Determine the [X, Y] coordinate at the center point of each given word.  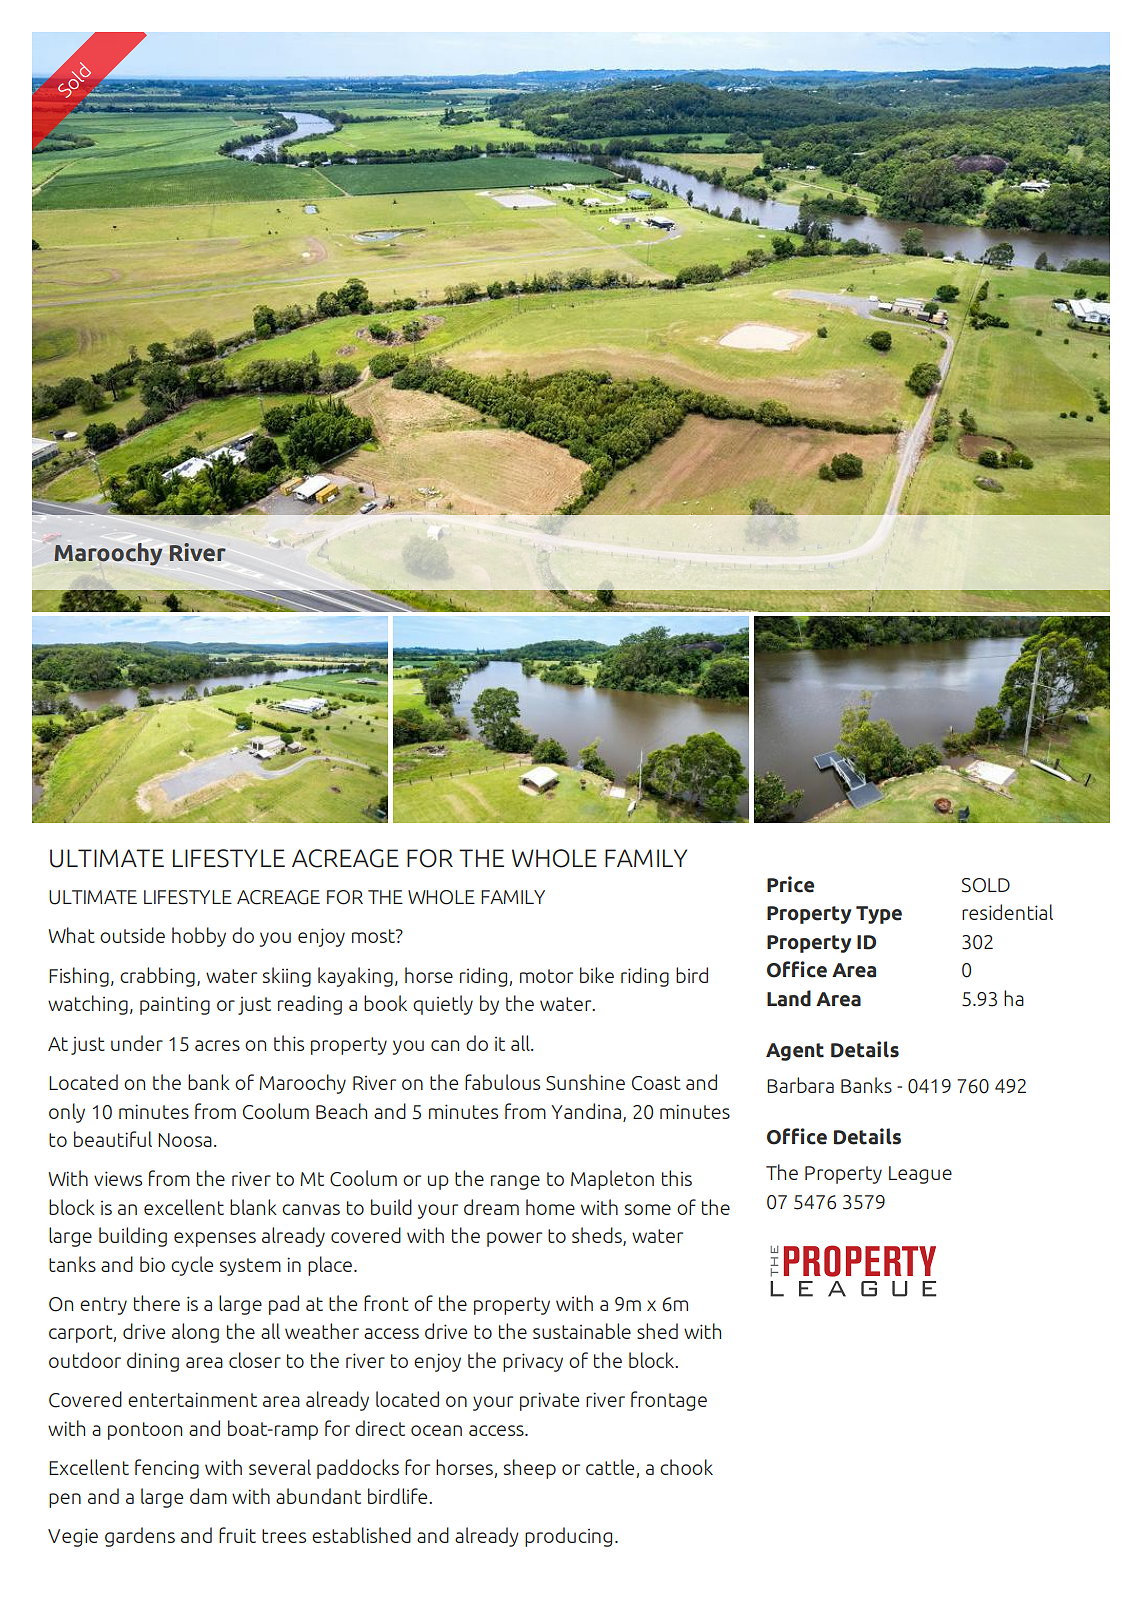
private [549, 1401]
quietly [443, 1005]
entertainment [192, 1399]
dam [208, 1496]
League [920, 1175]
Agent [795, 1052]
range [515, 1182]
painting [175, 1005]
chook [686, 1467]
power [514, 1239]
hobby [199, 937]
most [374, 936]
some [648, 1209]
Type [879, 915]
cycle [192, 1266]
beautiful [113, 1139]
